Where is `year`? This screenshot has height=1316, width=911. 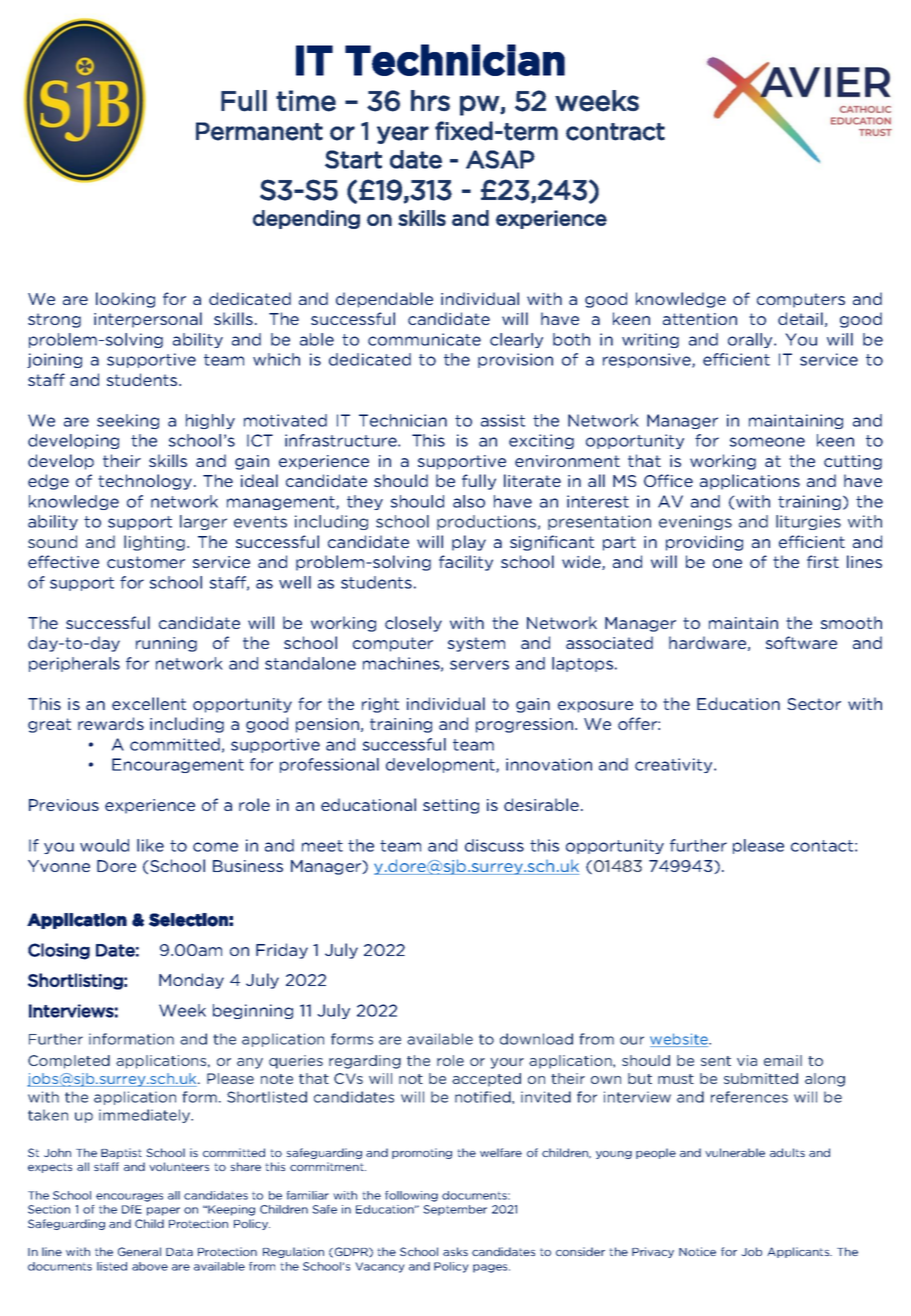
year is located at coordinates (403, 135).
